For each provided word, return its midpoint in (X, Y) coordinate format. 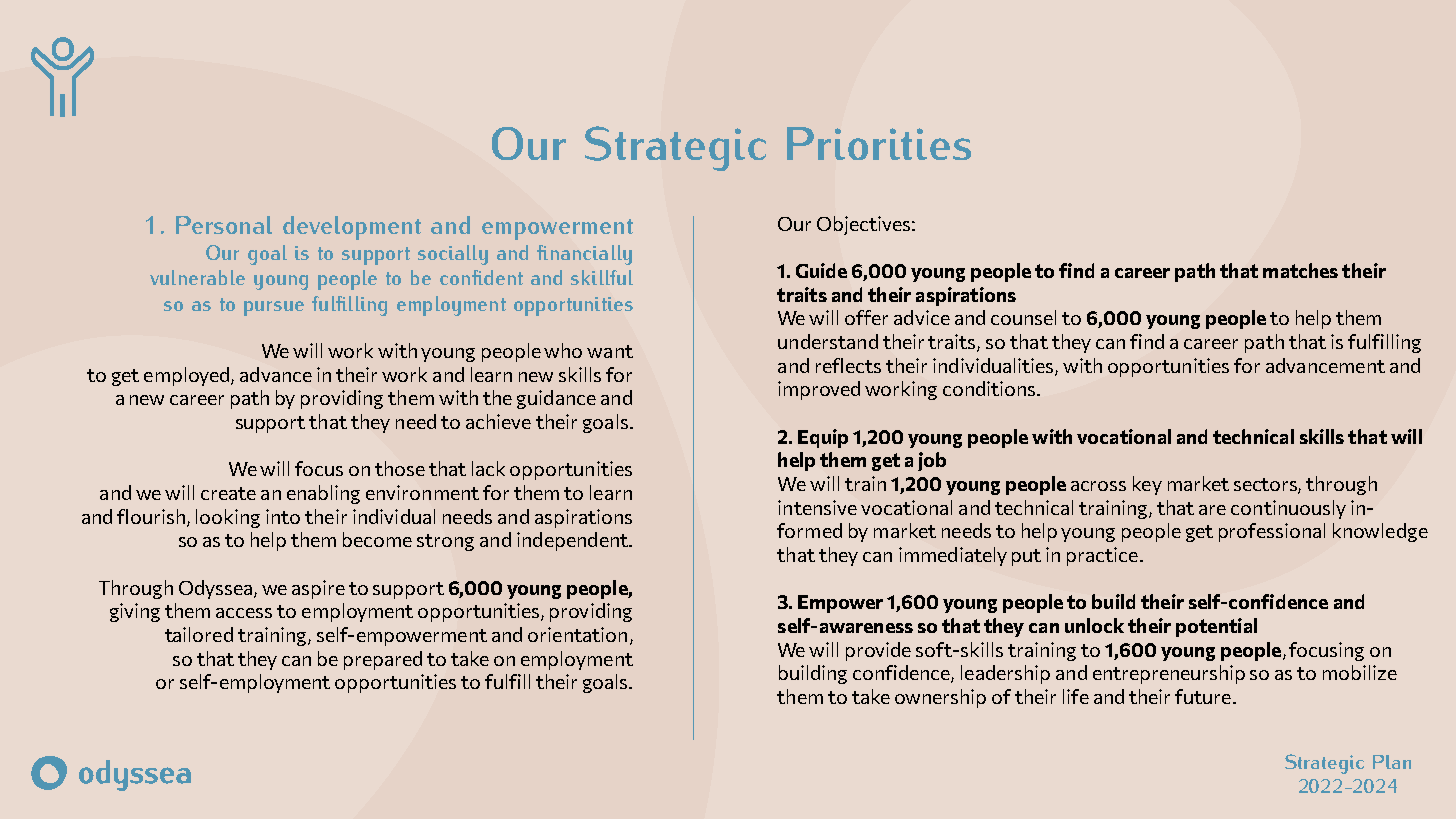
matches (1300, 270)
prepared (383, 660)
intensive (817, 507)
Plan (1392, 762)
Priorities (879, 143)
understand (828, 341)
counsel (1023, 317)
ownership (940, 698)
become (377, 539)
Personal (224, 225)
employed (188, 376)
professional (1272, 532)
